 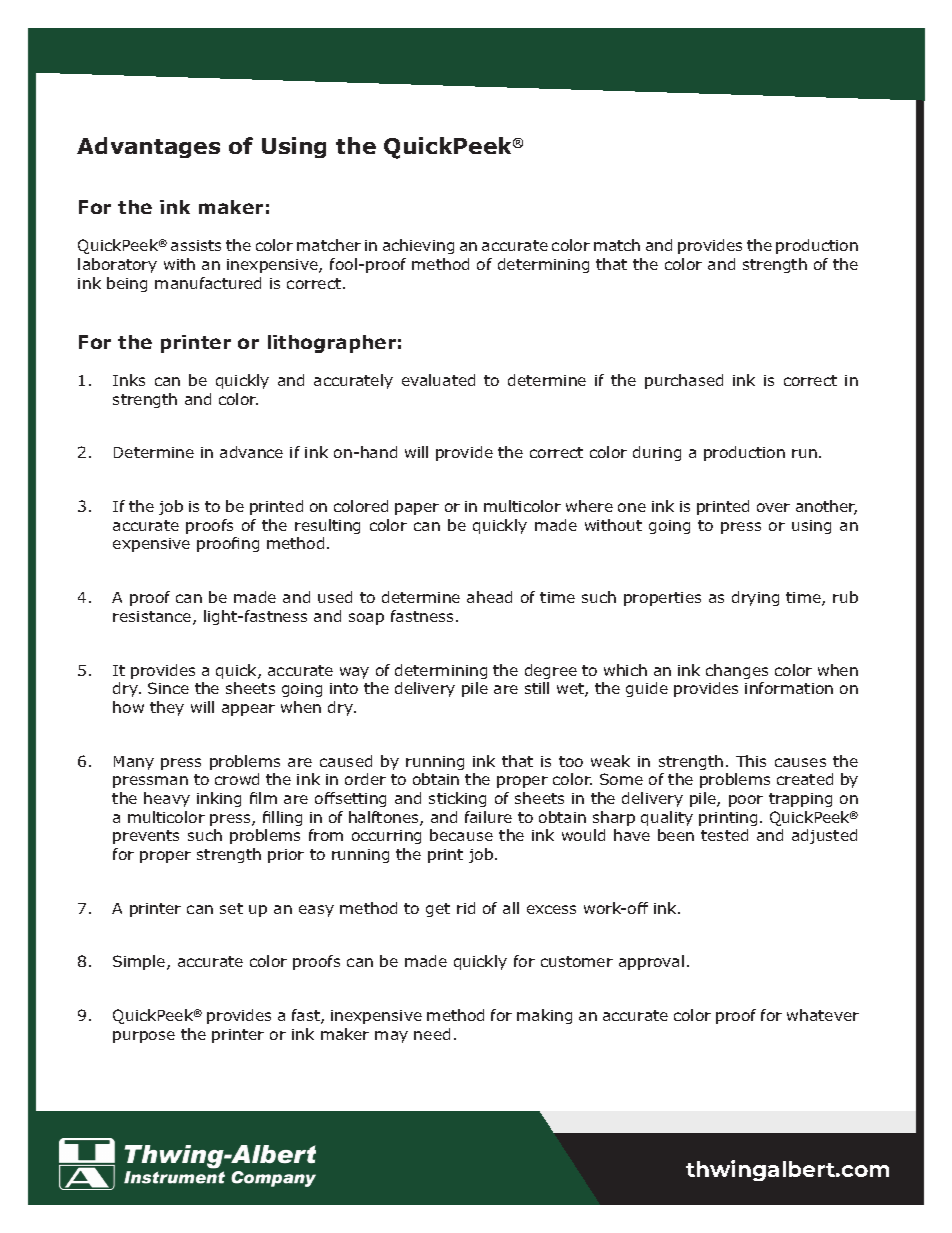 What do you see at coordinates (489, 597) in the screenshot?
I see `ahead` at bounding box center [489, 597].
